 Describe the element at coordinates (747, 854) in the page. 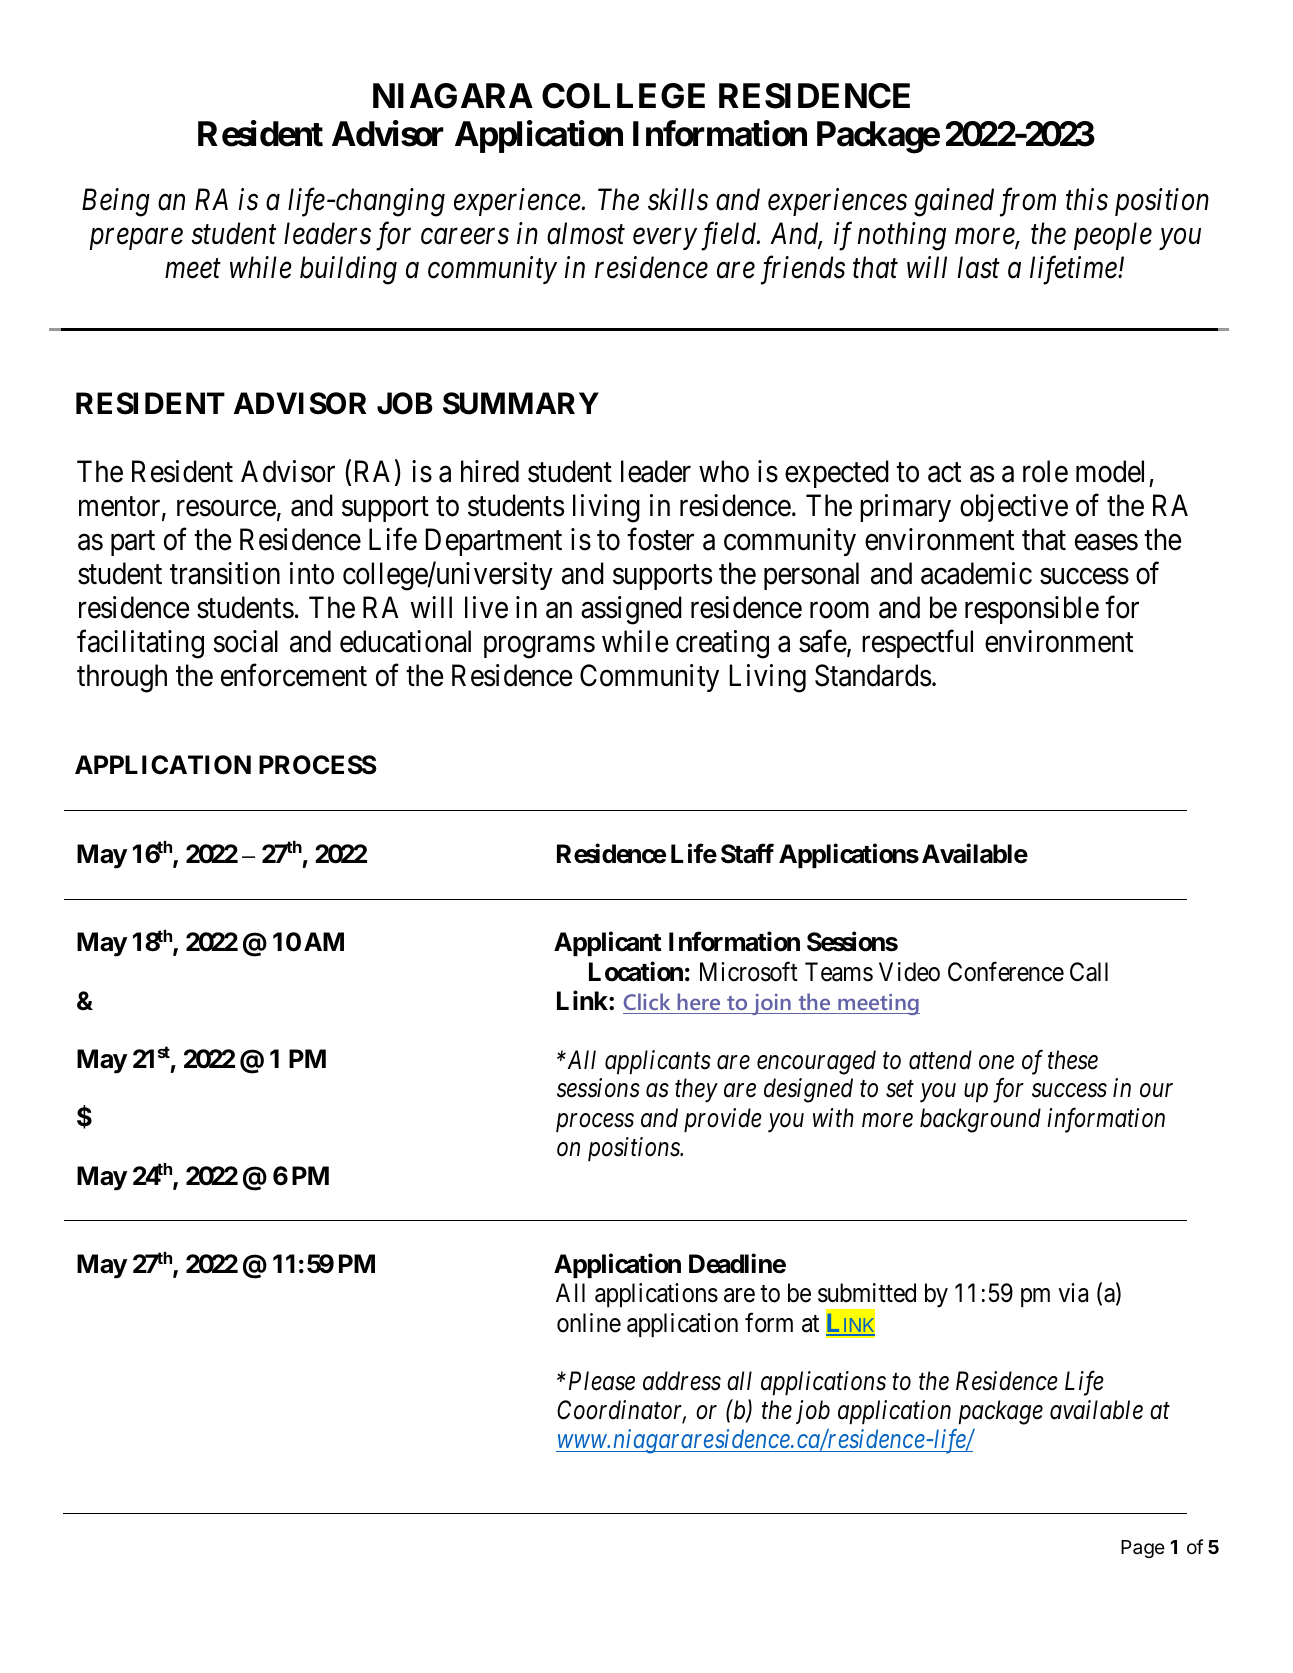

I see `Staff` at that location.
